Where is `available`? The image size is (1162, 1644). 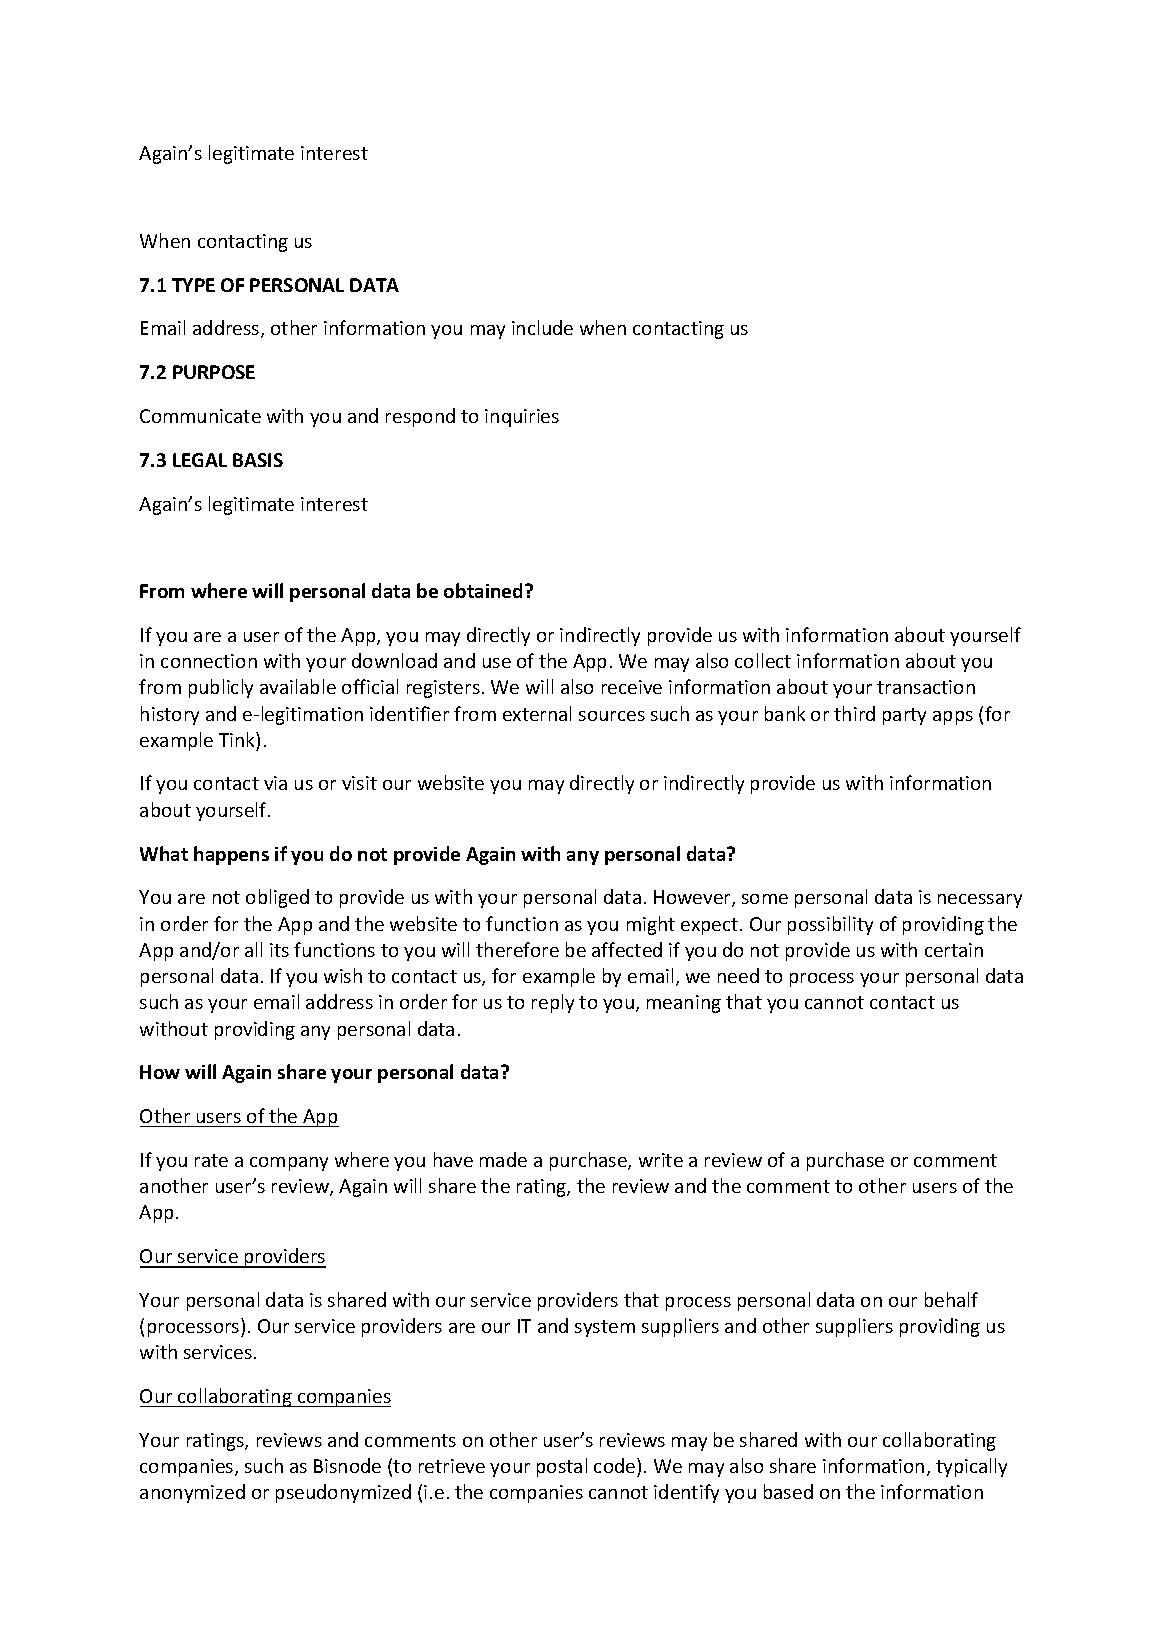
available is located at coordinates (298, 686).
